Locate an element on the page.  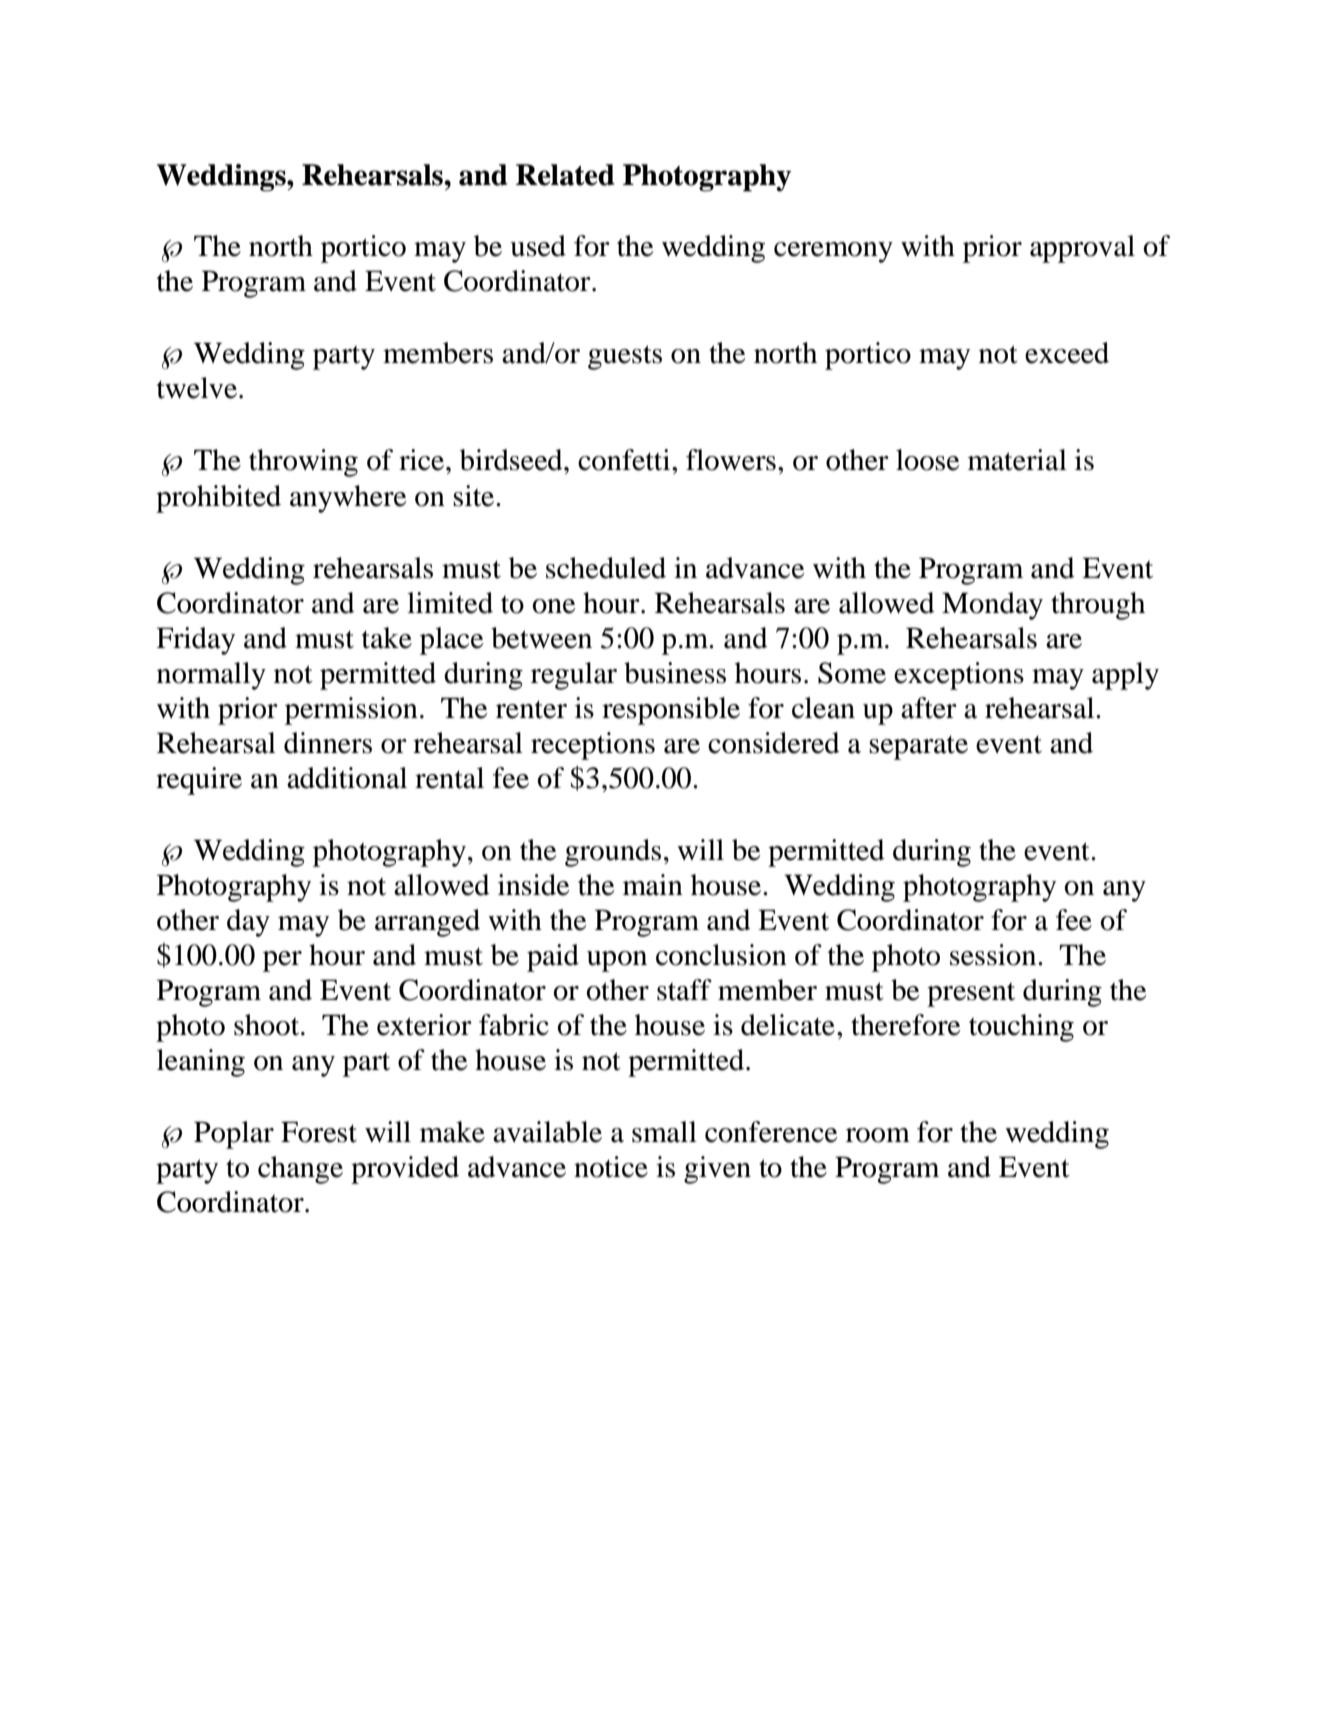
Forest is located at coordinates (319, 1132).
